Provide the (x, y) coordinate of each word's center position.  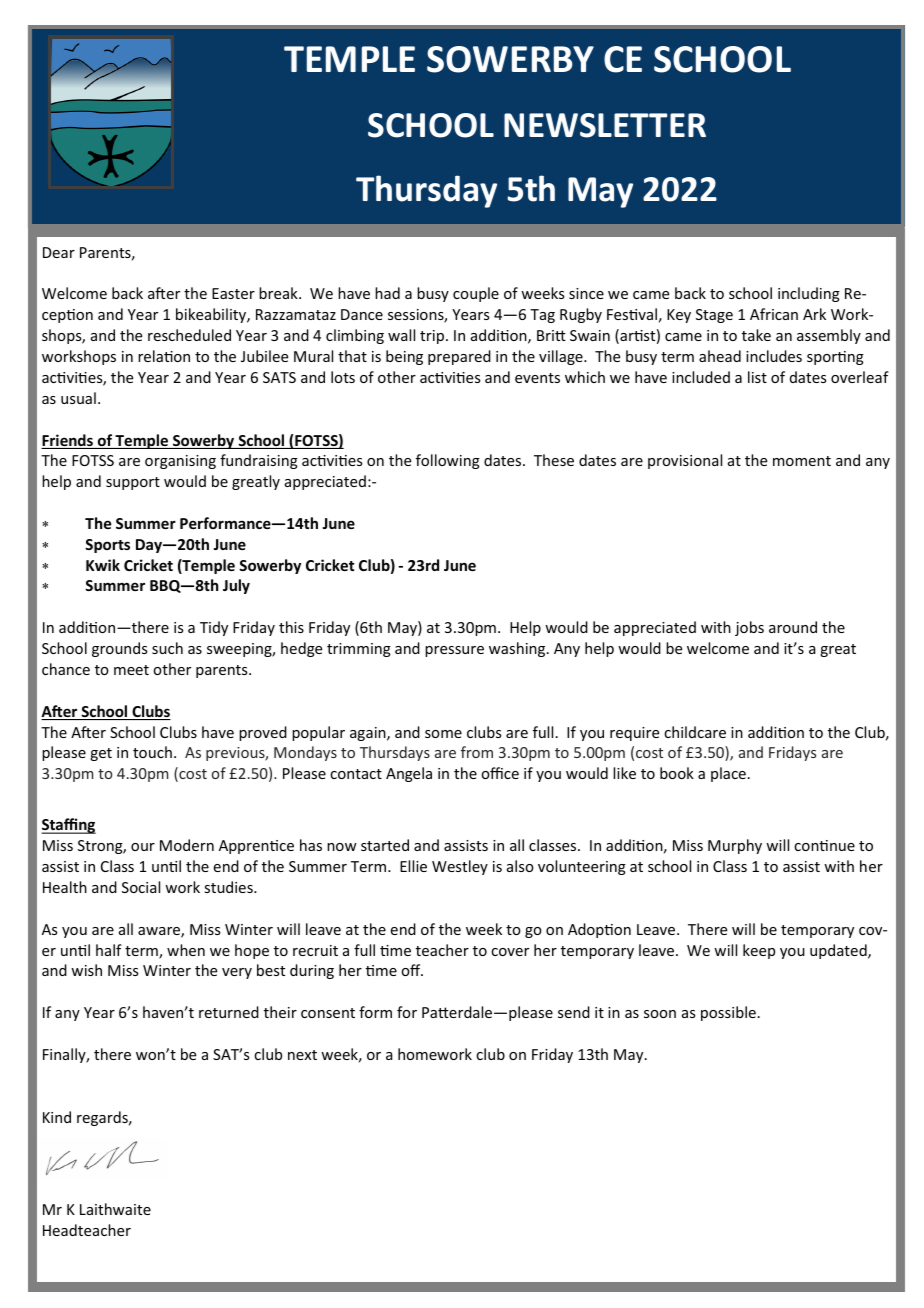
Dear (59, 252)
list (757, 377)
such (167, 648)
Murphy (735, 846)
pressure (454, 651)
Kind (57, 1117)
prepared (459, 357)
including (809, 294)
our (143, 847)
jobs (749, 628)
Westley (460, 867)
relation (164, 356)
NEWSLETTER (605, 125)
